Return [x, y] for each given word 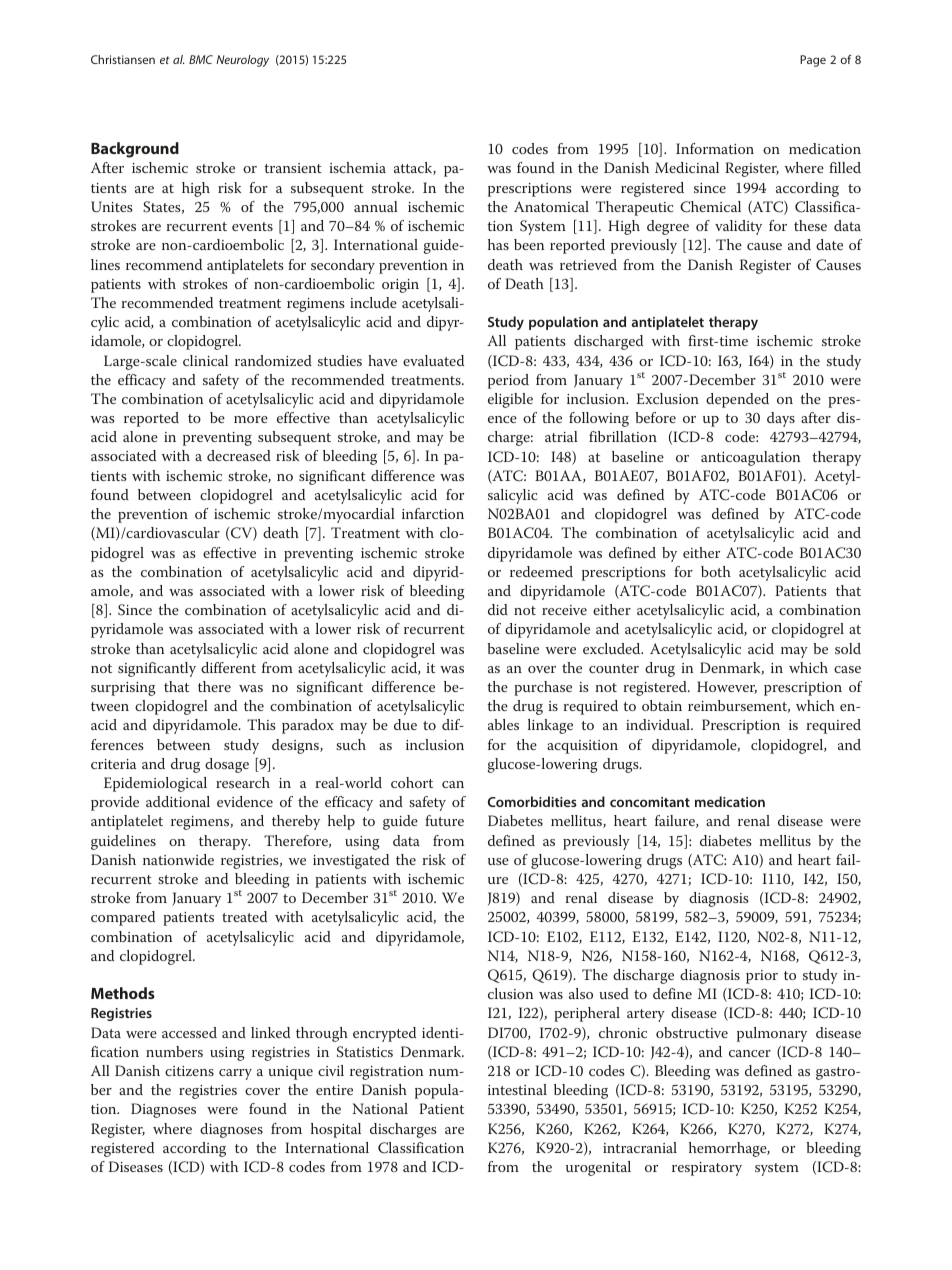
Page [813, 61]
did [498, 609]
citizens [189, 1071]
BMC [201, 59]
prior [762, 977]
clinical [205, 360]
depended [737, 400]
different [228, 667]
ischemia [357, 167]
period [508, 381]
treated [244, 916]
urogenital [598, 1168]
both [716, 571]
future [444, 820]
